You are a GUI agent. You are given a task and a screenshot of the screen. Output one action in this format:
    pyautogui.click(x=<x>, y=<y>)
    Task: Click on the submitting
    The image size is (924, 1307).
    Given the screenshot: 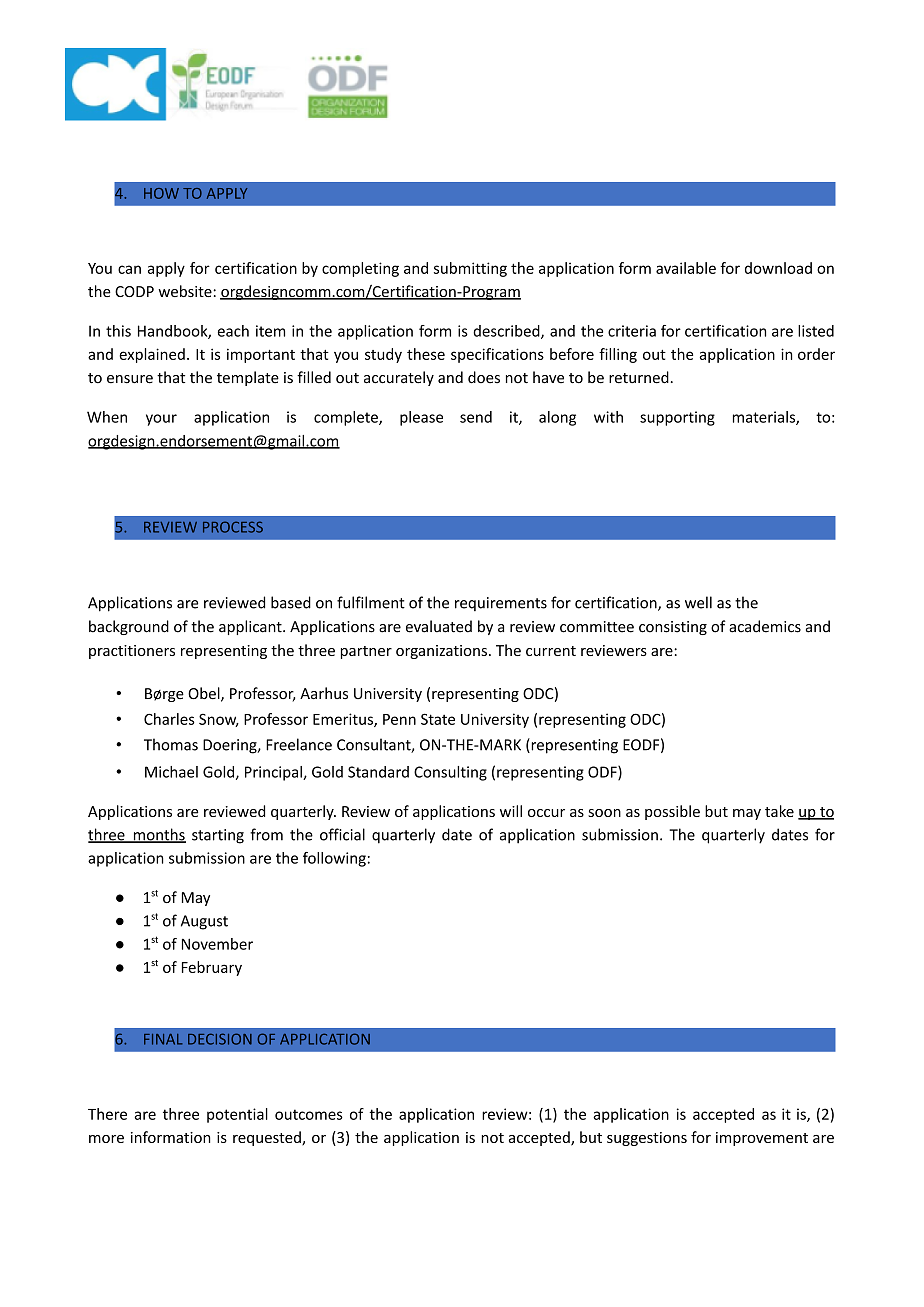 What is the action you would take?
    pyautogui.click(x=470, y=269)
